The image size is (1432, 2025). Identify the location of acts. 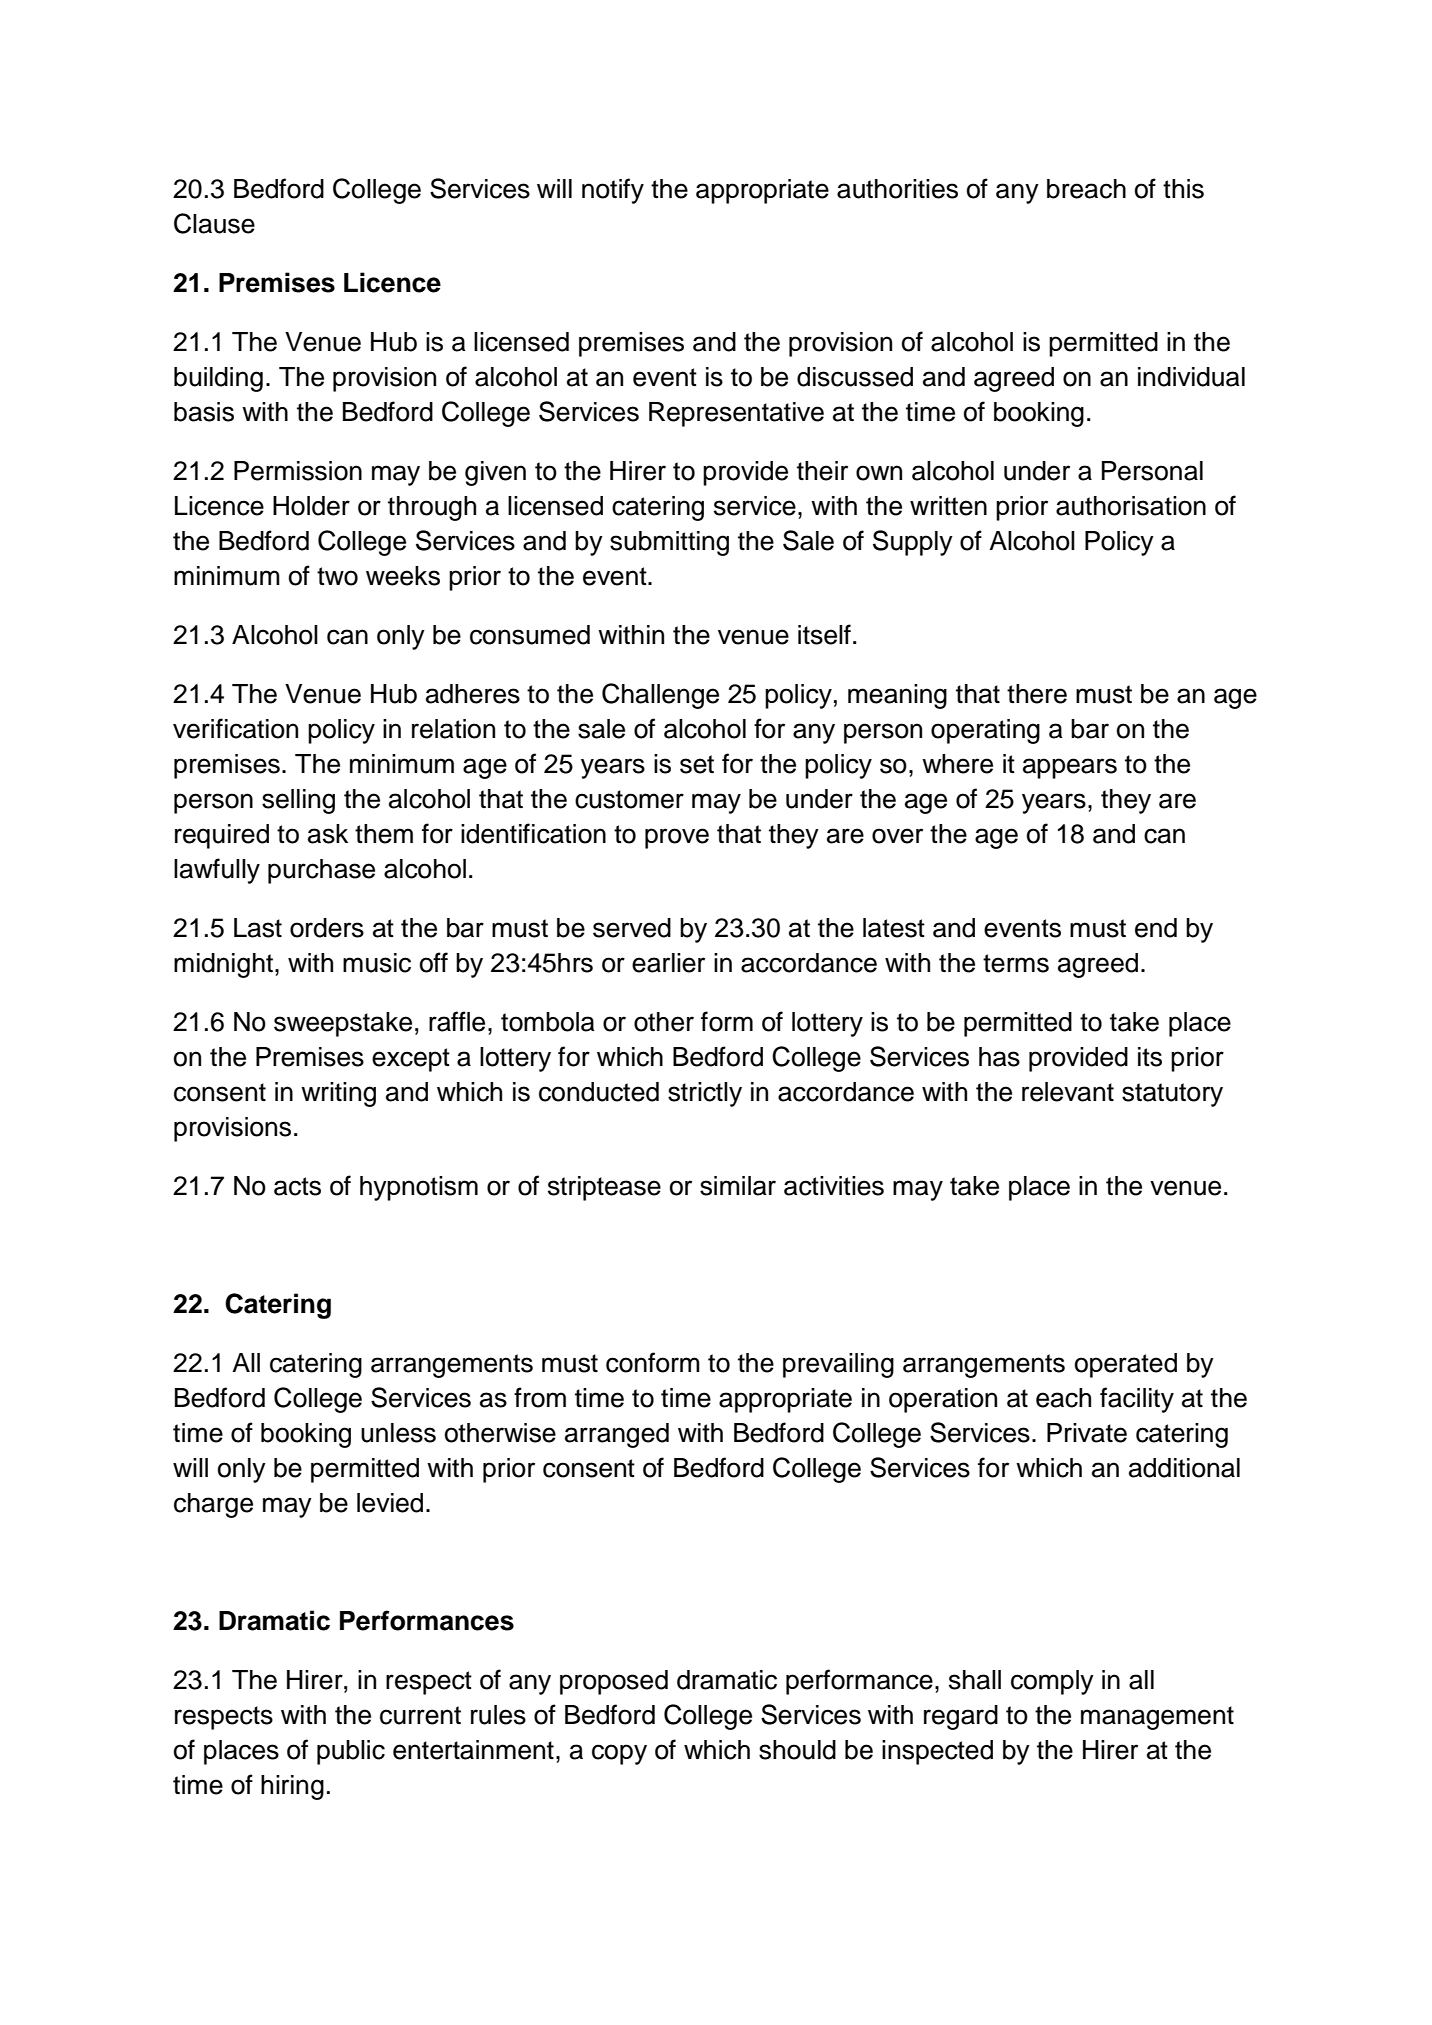
(297, 1186).
